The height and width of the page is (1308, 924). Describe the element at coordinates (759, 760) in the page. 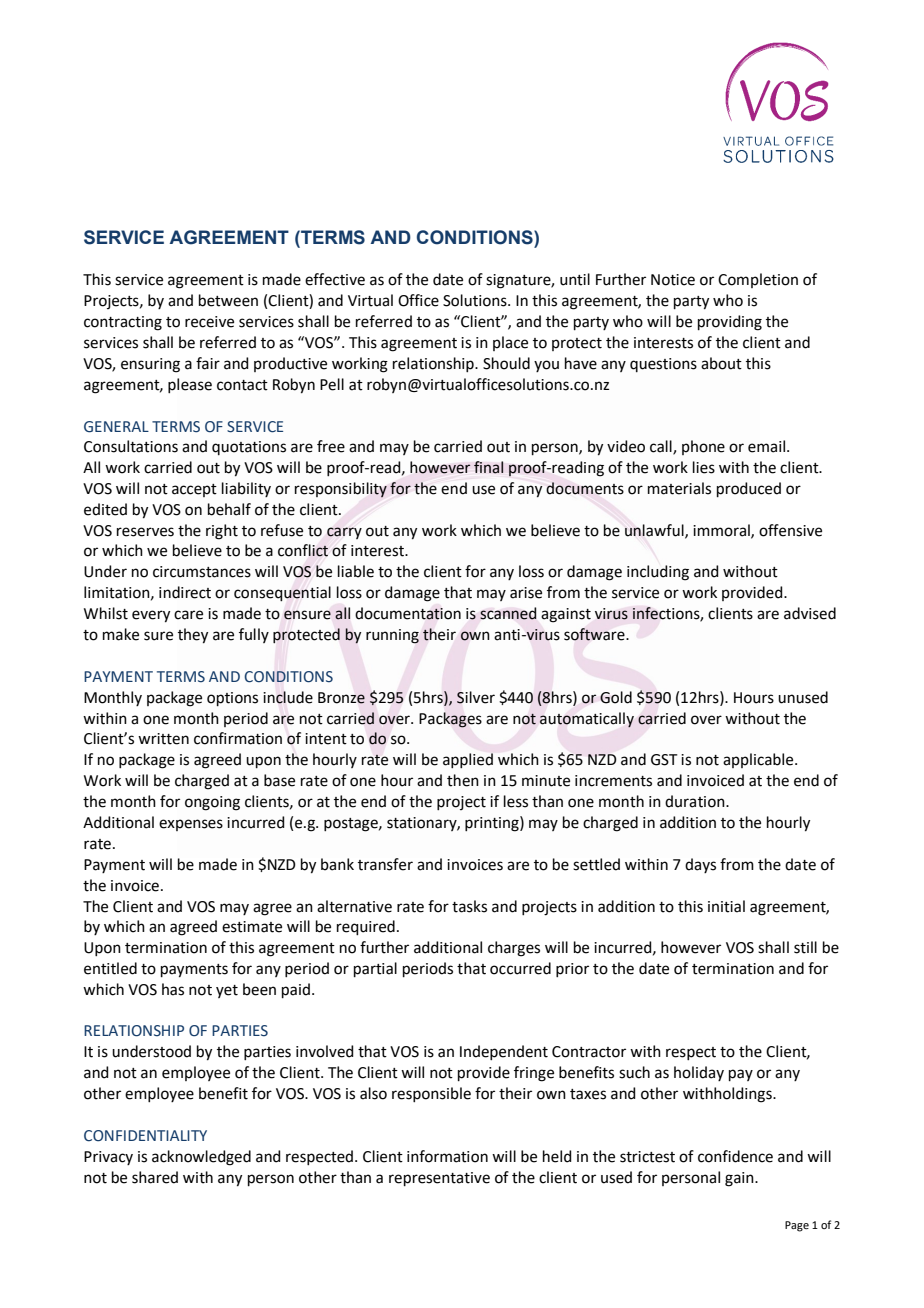

I see `applicable` at that location.
